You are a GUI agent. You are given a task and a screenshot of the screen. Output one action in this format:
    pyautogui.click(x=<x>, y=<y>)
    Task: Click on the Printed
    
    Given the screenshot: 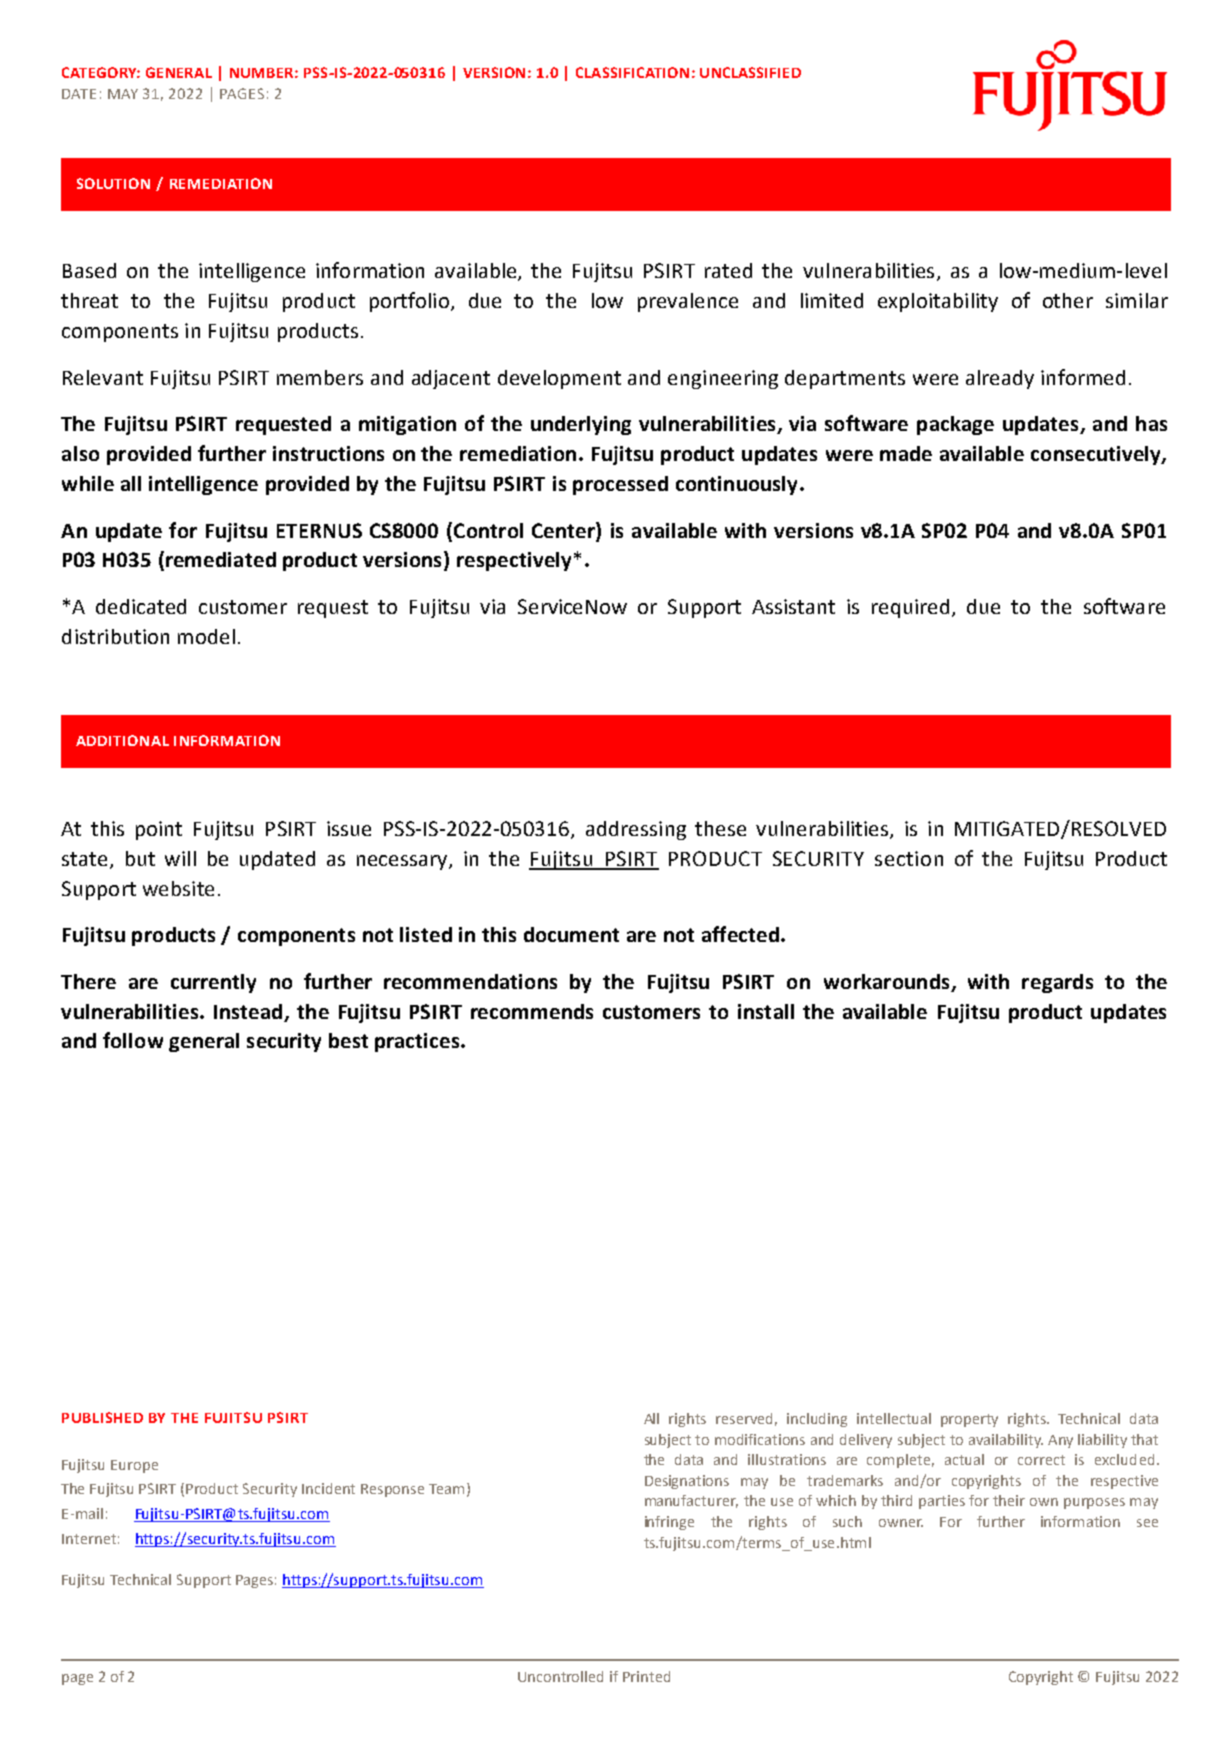 What is the action you would take?
    pyautogui.click(x=646, y=1676)
